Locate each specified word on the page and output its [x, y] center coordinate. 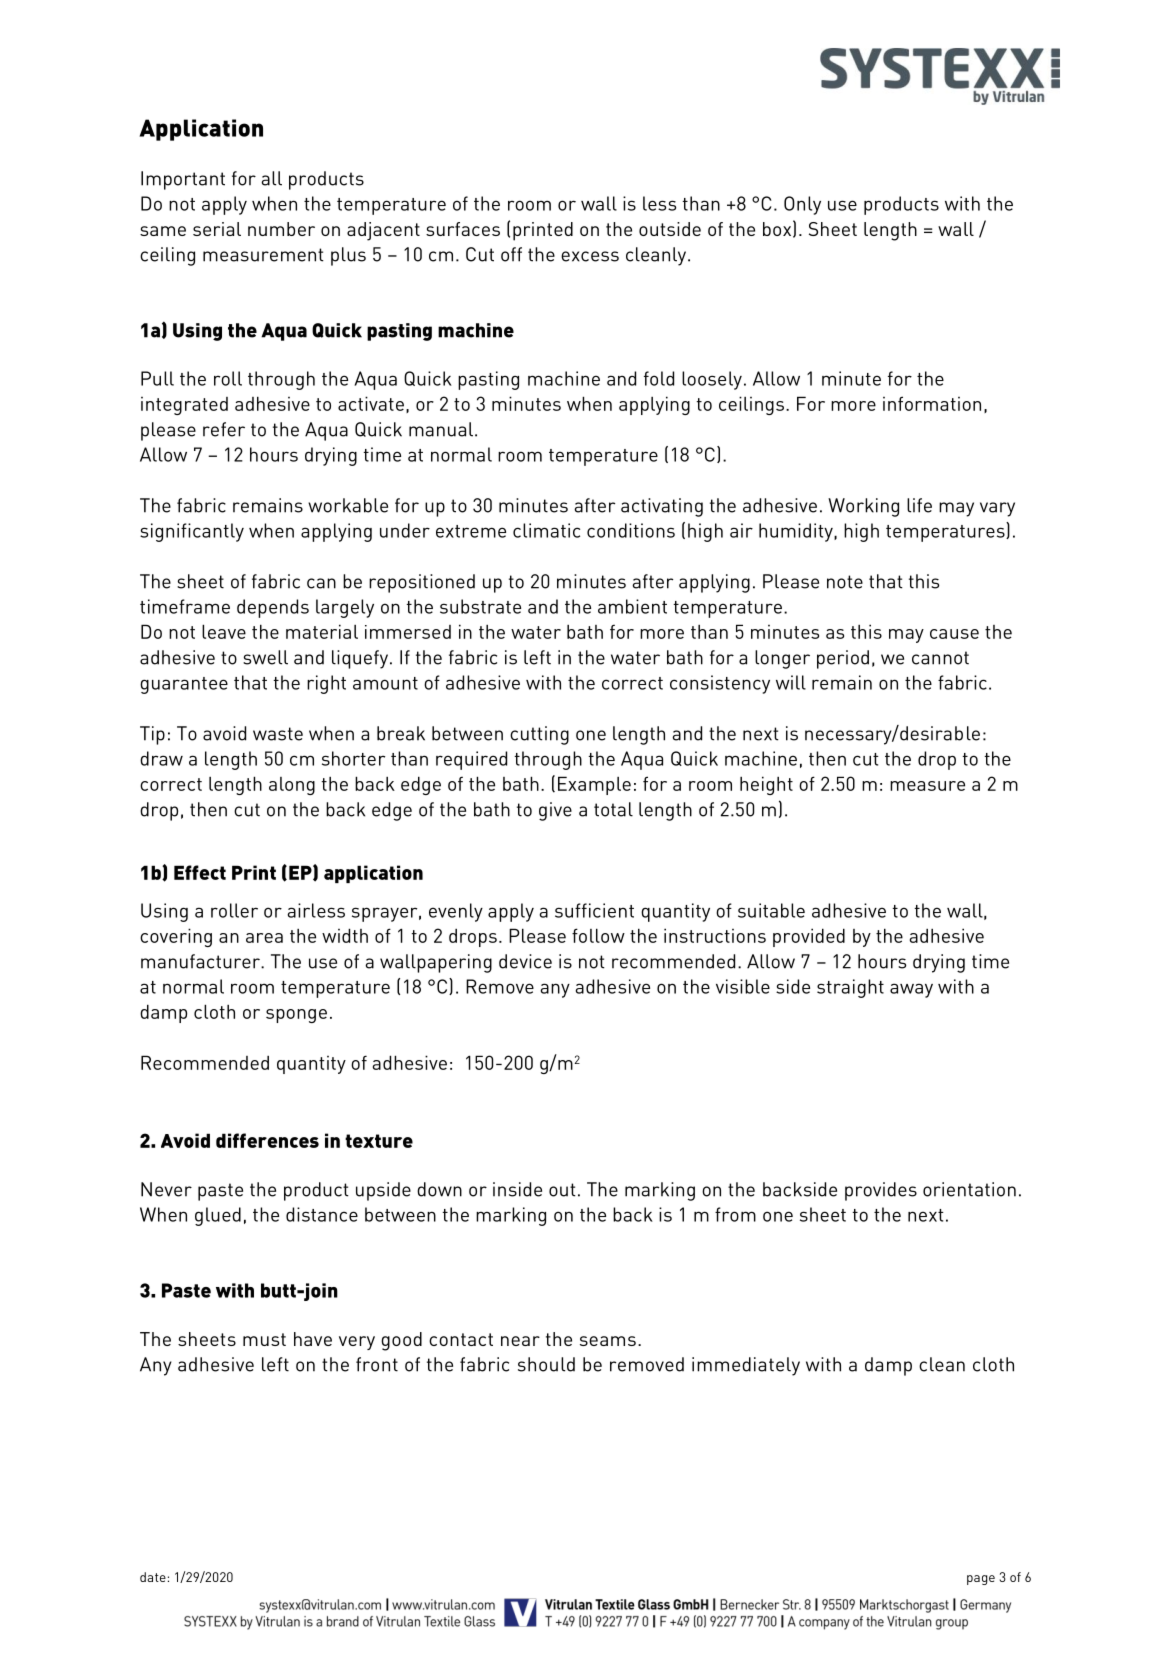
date [153, 1577]
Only [802, 205]
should [546, 1364]
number [281, 229]
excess [590, 256]
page [981, 1580]
